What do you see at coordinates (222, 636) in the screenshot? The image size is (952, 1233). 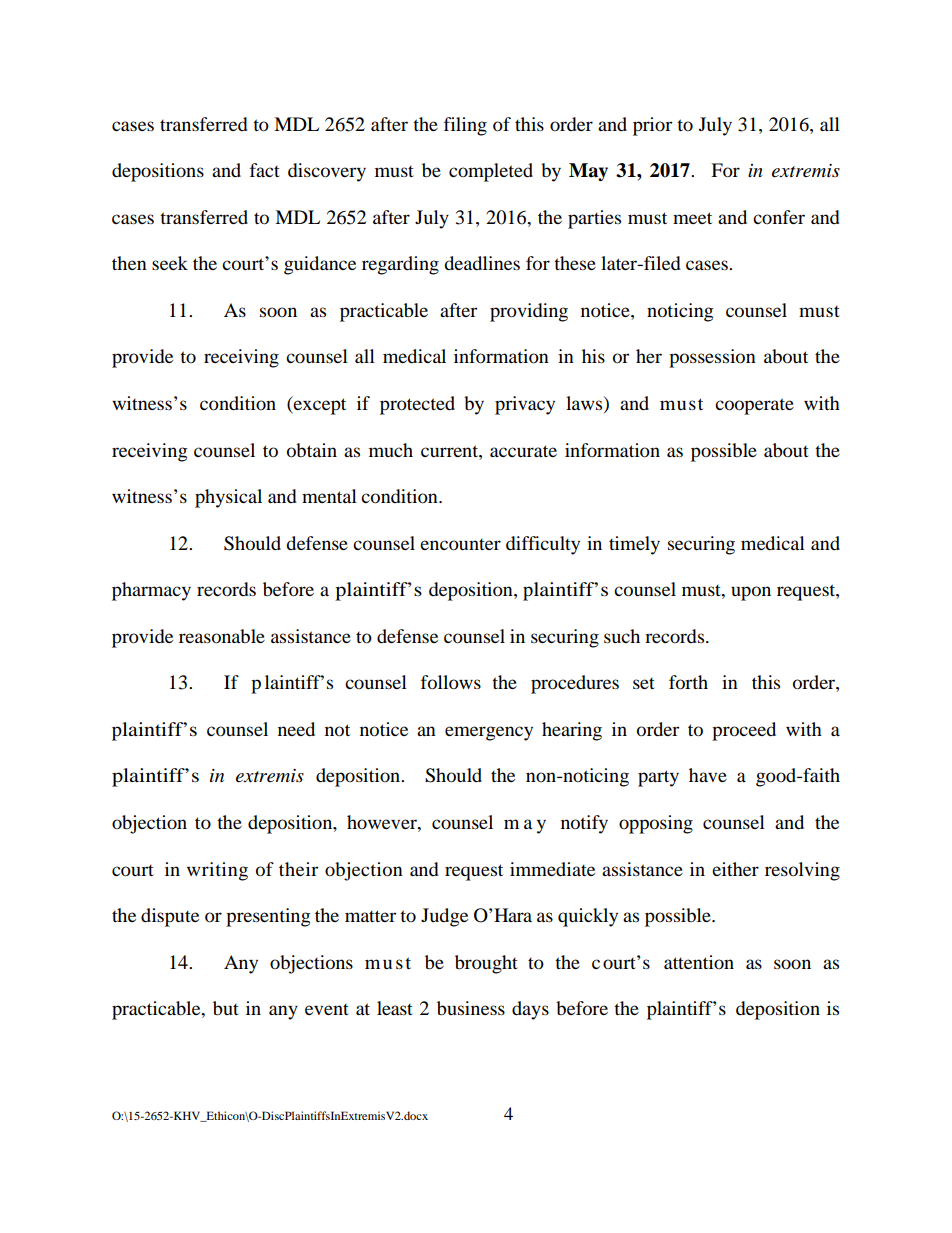 I see `reasonable` at bounding box center [222, 636].
